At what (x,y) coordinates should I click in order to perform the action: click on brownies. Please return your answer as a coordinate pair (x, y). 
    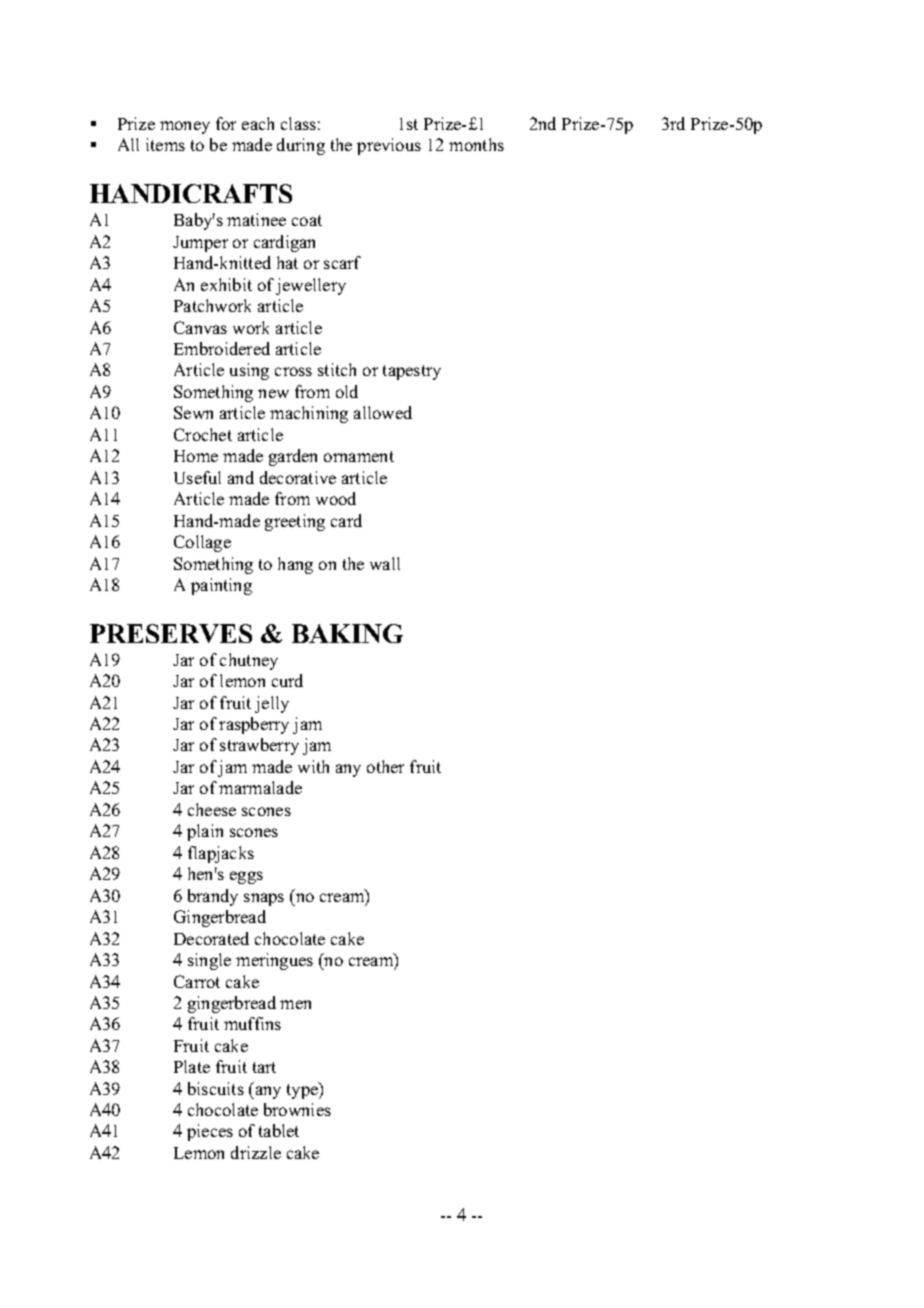
    Looking at the image, I should click on (297, 1109).
